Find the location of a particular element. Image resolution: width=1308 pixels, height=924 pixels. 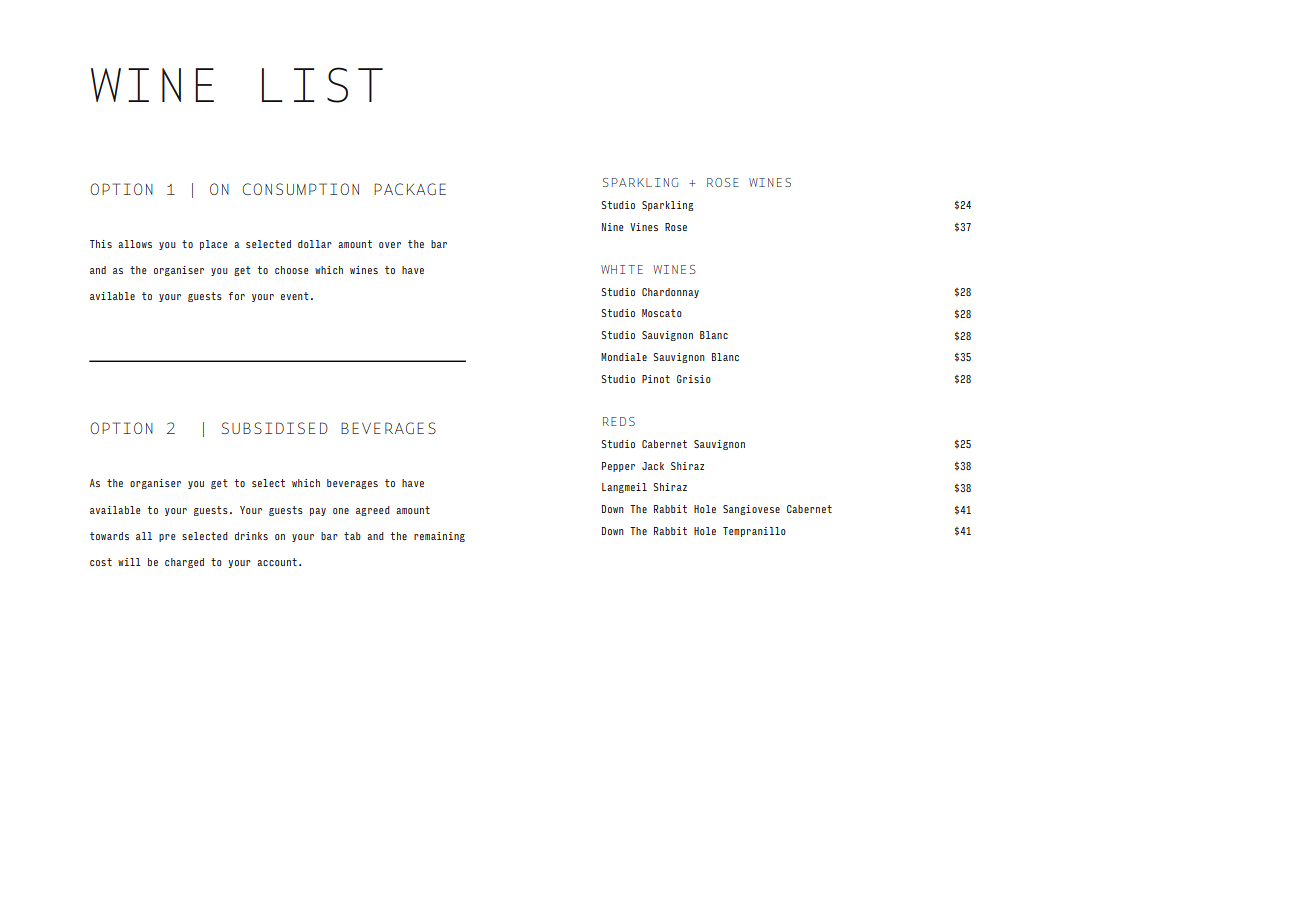

pre is located at coordinates (167, 538).
